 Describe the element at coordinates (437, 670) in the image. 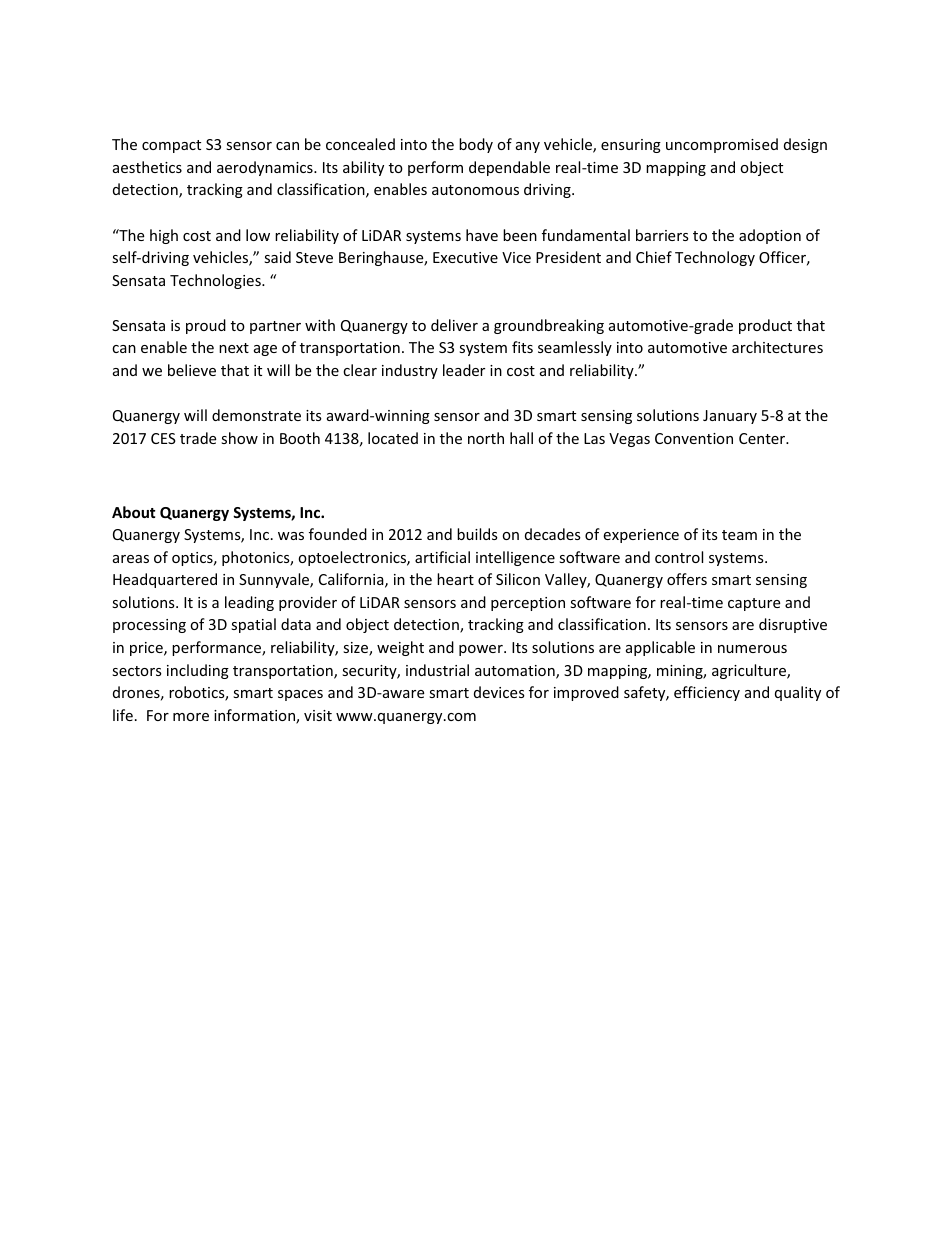

I see `industrial` at that location.
